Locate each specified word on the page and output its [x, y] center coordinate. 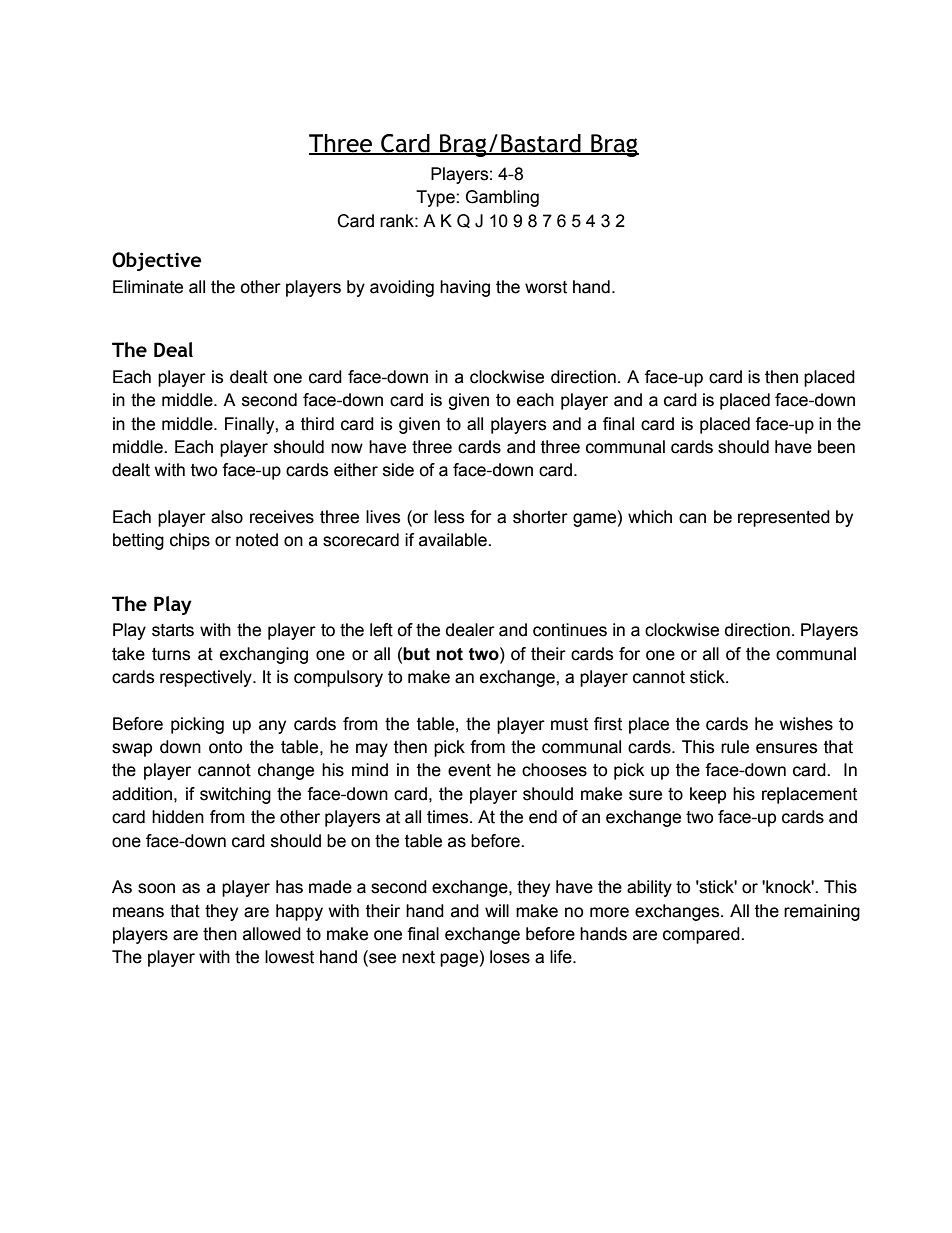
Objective [156, 261]
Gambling [502, 198]
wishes [806, 724]
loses [510, 957]
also [227, 517]
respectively [207, 678]
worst [546, 287]
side [398, 470]
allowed [272, 934]
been [836, 447]
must [569, 724]
